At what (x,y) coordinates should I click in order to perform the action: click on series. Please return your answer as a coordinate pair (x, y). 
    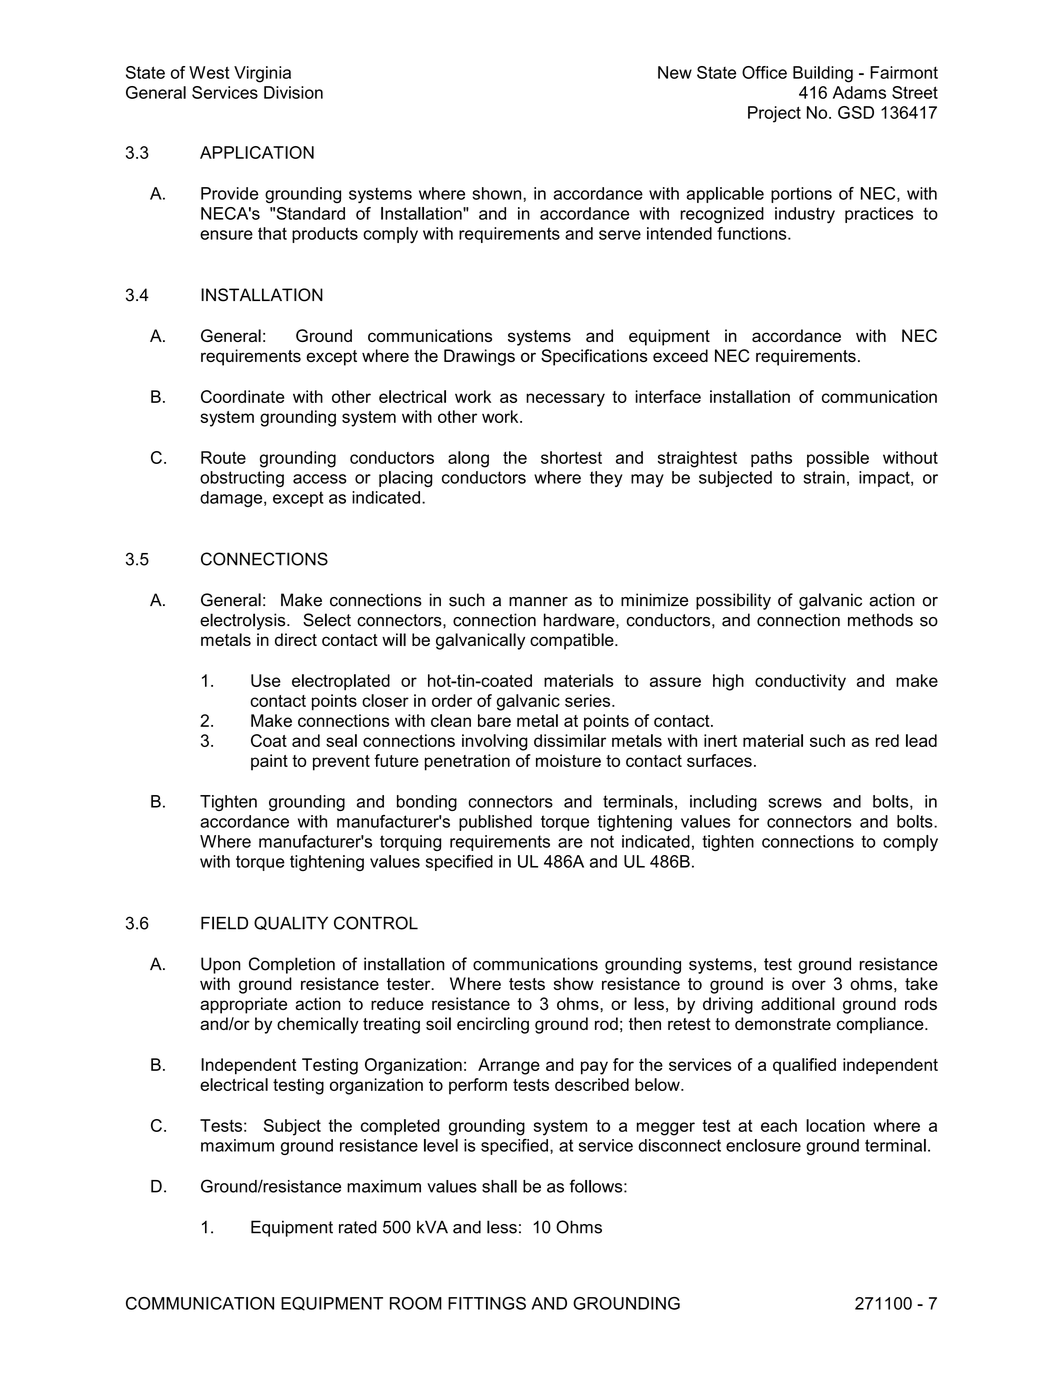
    Looking at the image, I should click on (589, 700).
